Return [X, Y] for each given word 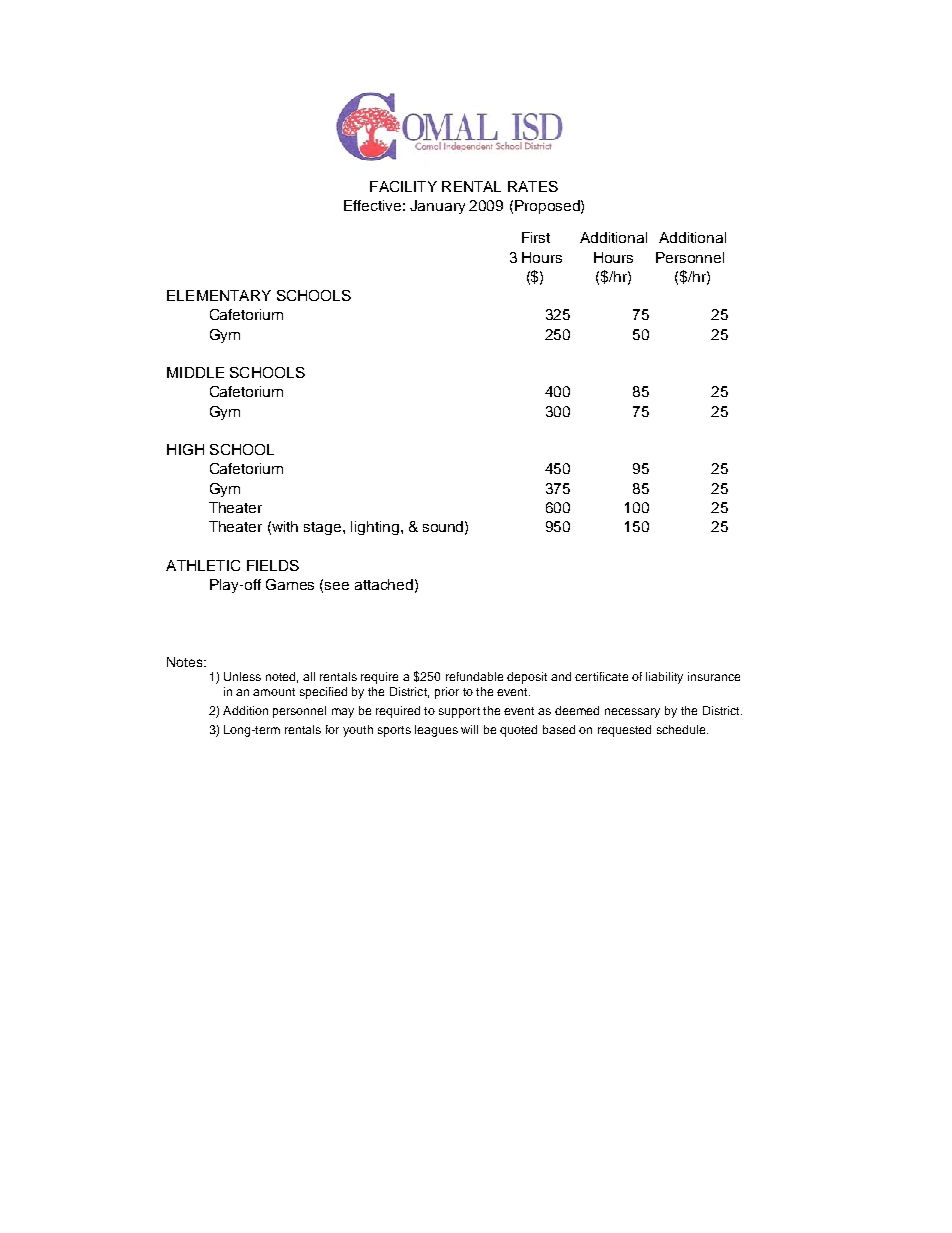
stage [324, 528]
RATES [533, 186]
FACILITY [403, 186]
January [437, 207]
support [459, 712]
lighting [375, 528]
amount [274, 692]
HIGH [185, 449]
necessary [632, 713]
